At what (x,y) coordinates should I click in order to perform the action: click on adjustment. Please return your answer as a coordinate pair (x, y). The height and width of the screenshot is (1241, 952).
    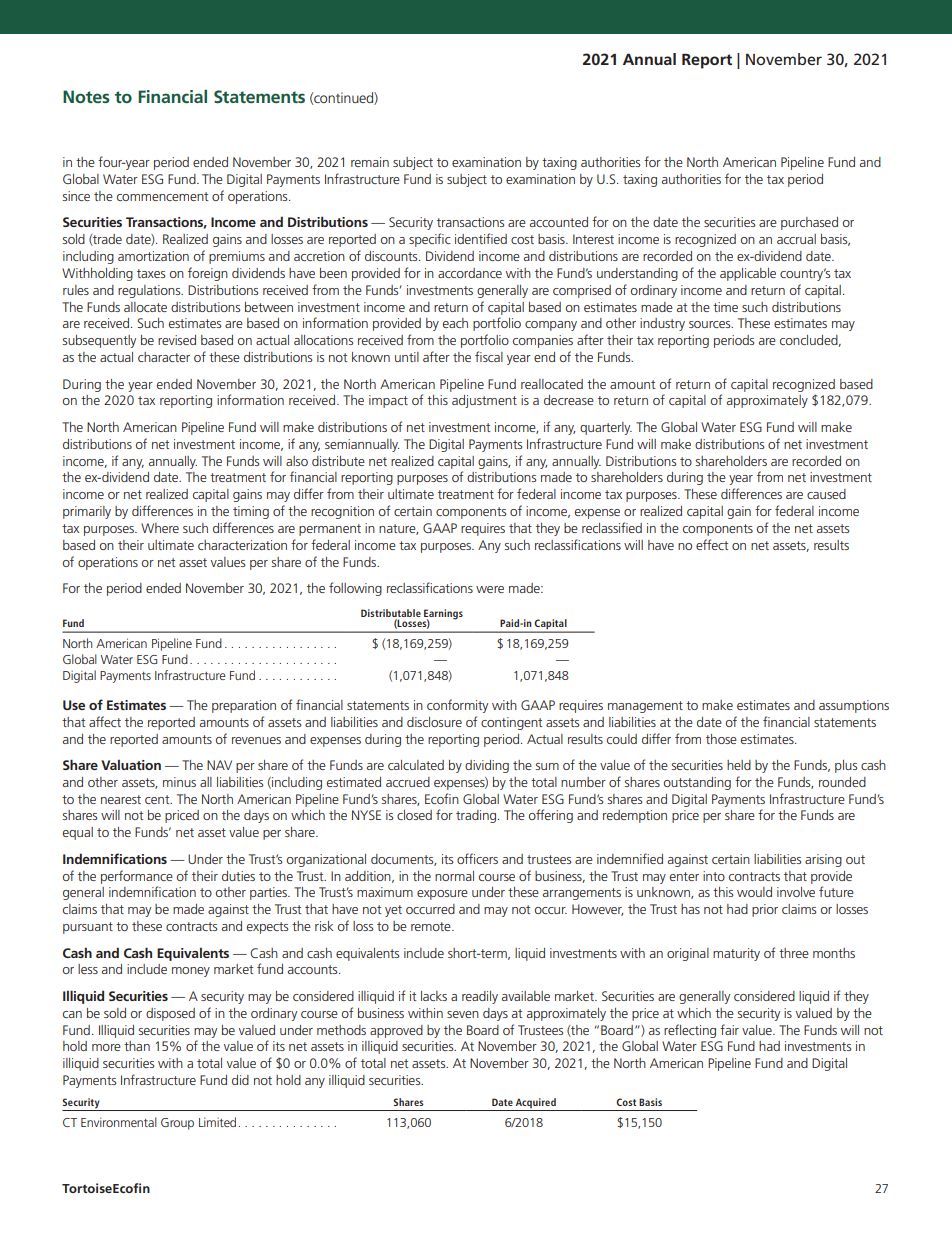
    Looking at the image, I should click on (484, 401).
